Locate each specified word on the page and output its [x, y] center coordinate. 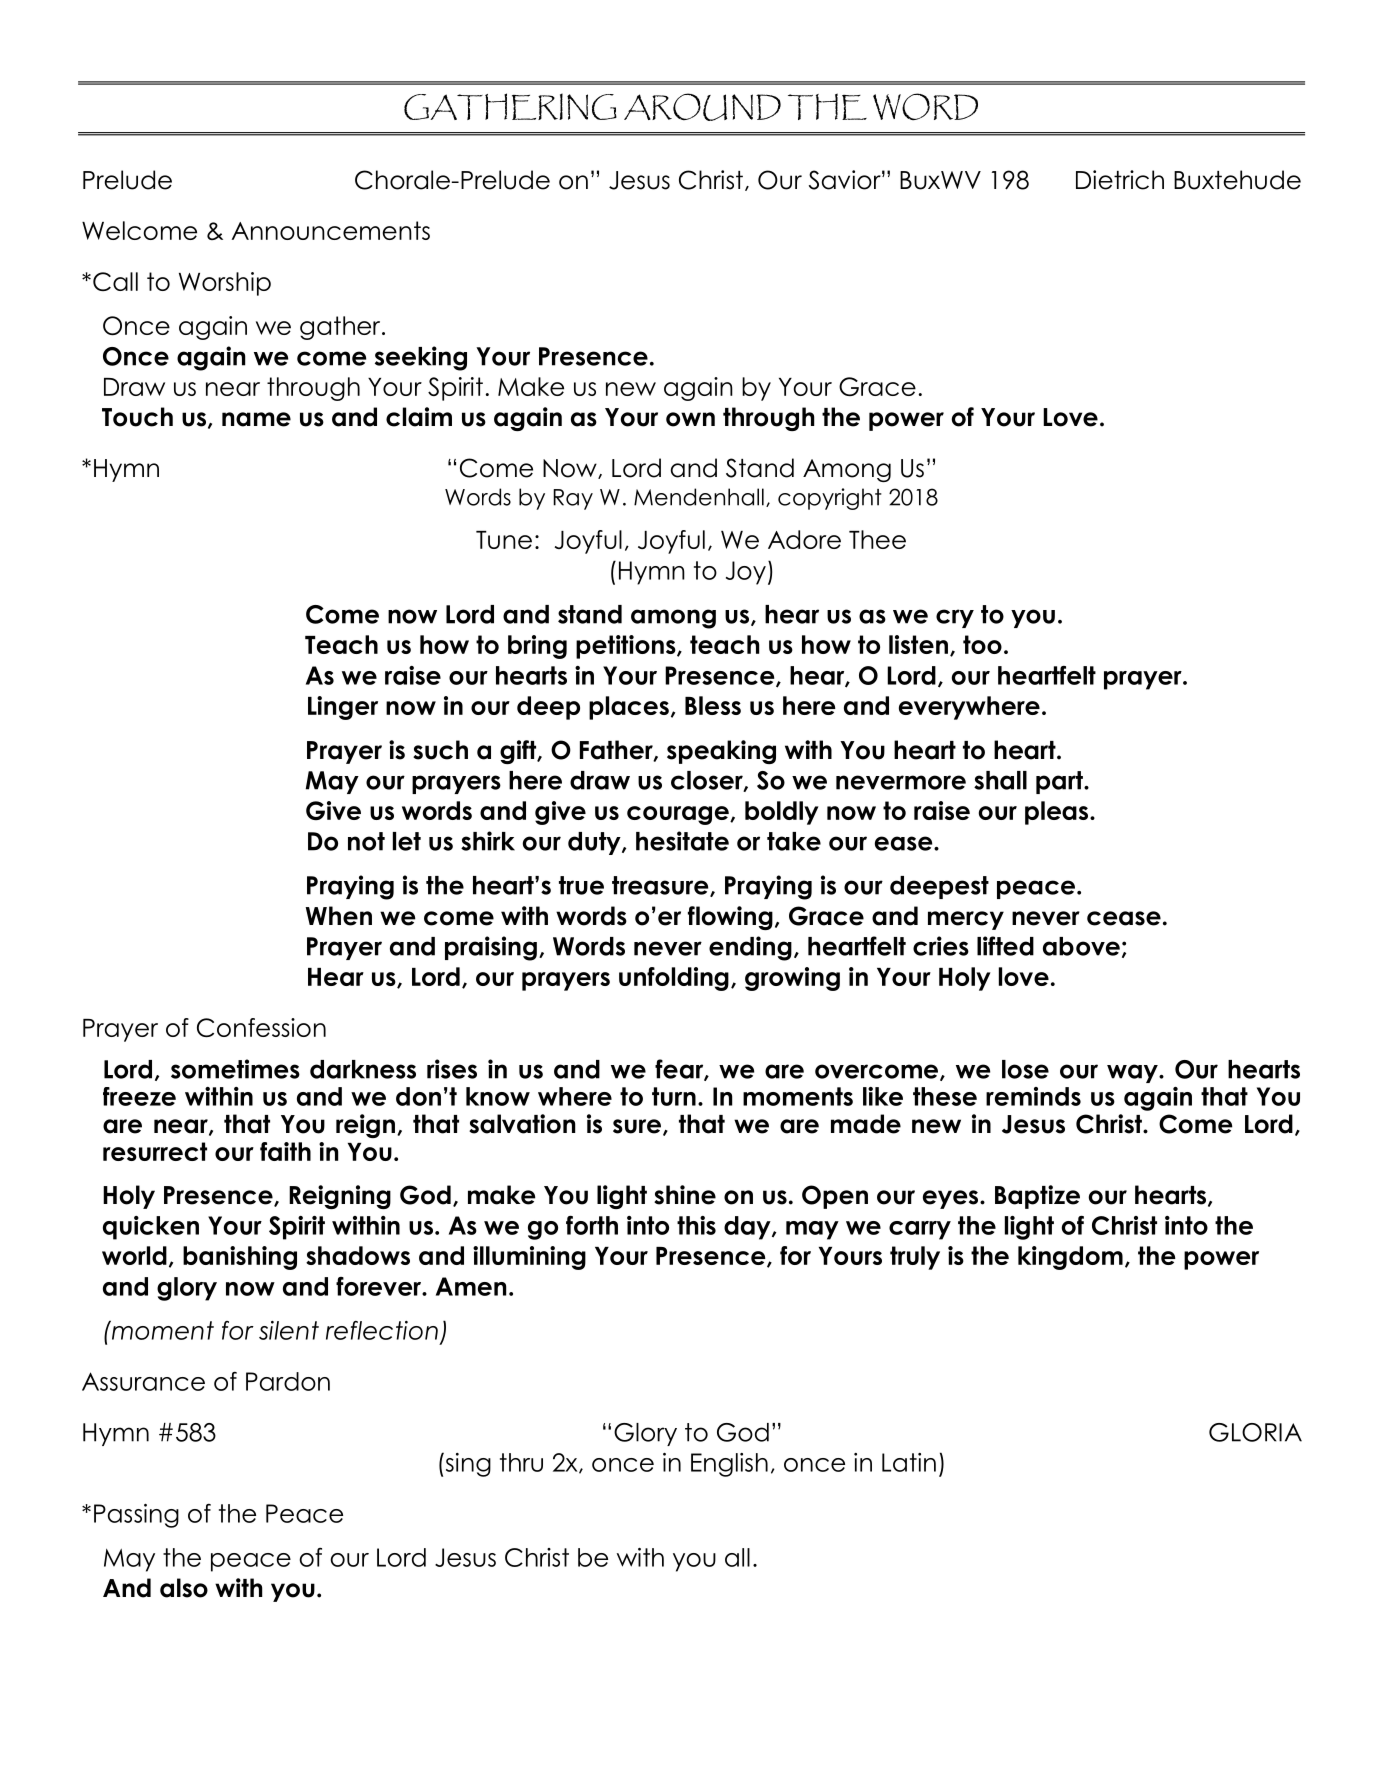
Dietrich [1120, 180]
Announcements [331, 230]
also [184, 1588]
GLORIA [1255, 1432]
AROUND [702, 107]
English [729, 1465]
